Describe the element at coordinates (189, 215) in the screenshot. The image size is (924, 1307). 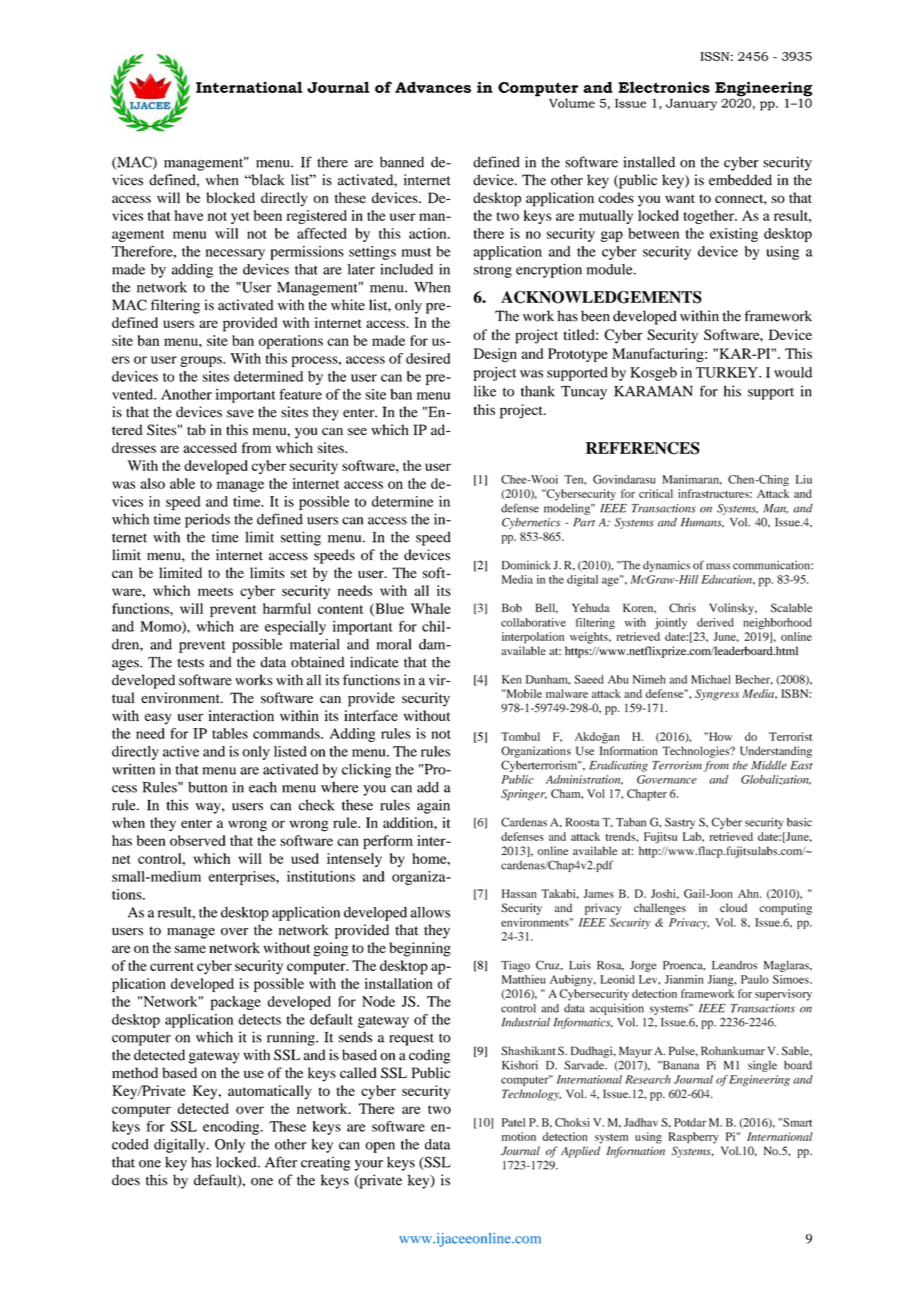
I see `have` at that location.
